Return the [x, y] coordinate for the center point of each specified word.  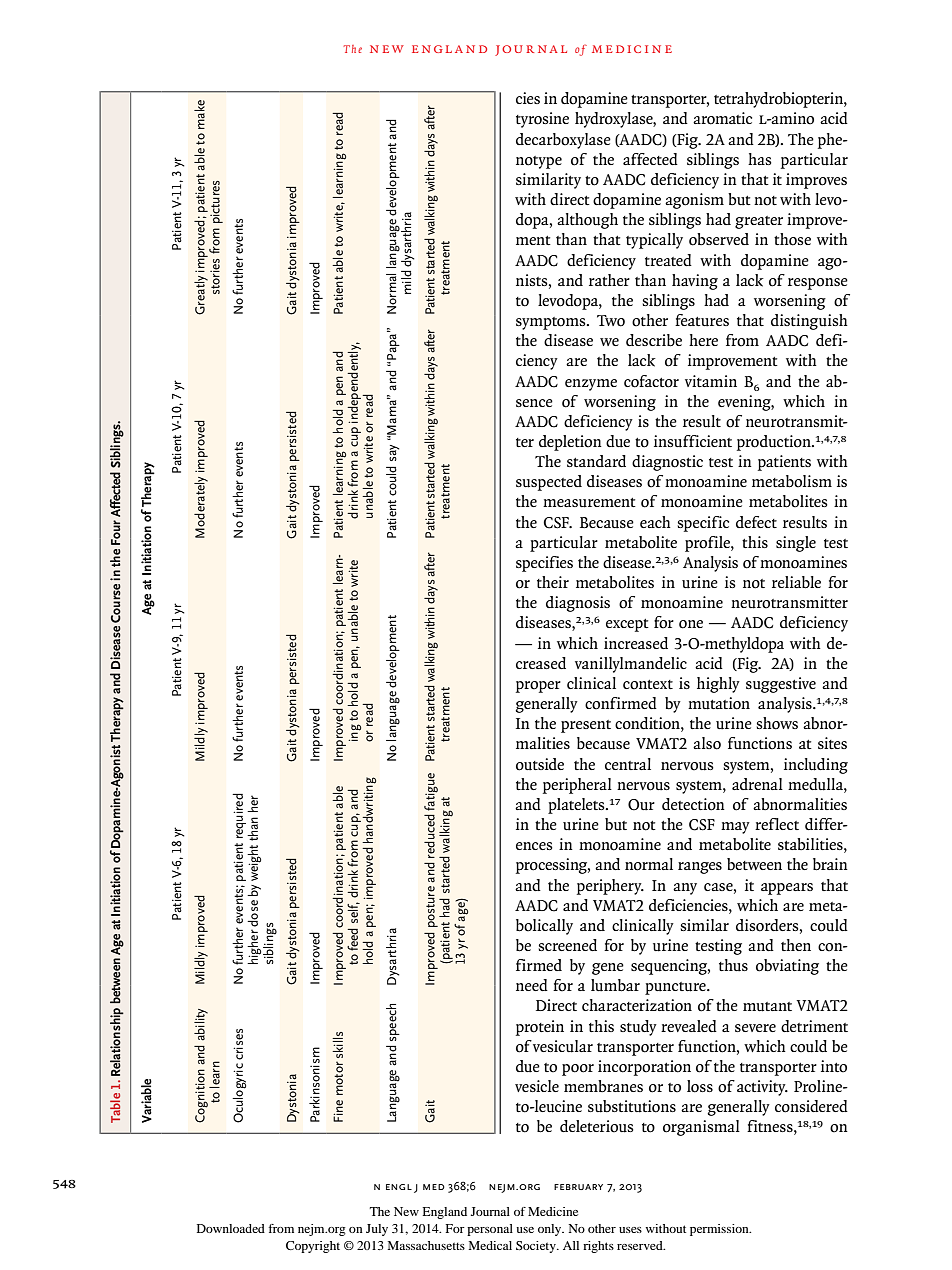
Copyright [313, 1247]
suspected [549, 483]
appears [787, 889]
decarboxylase [563, 141]
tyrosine [542, 120]
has [760, 159]
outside [540, 764]
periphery [610, 887]
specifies [544, 564]
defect [756, 522]
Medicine [553, 1211]
